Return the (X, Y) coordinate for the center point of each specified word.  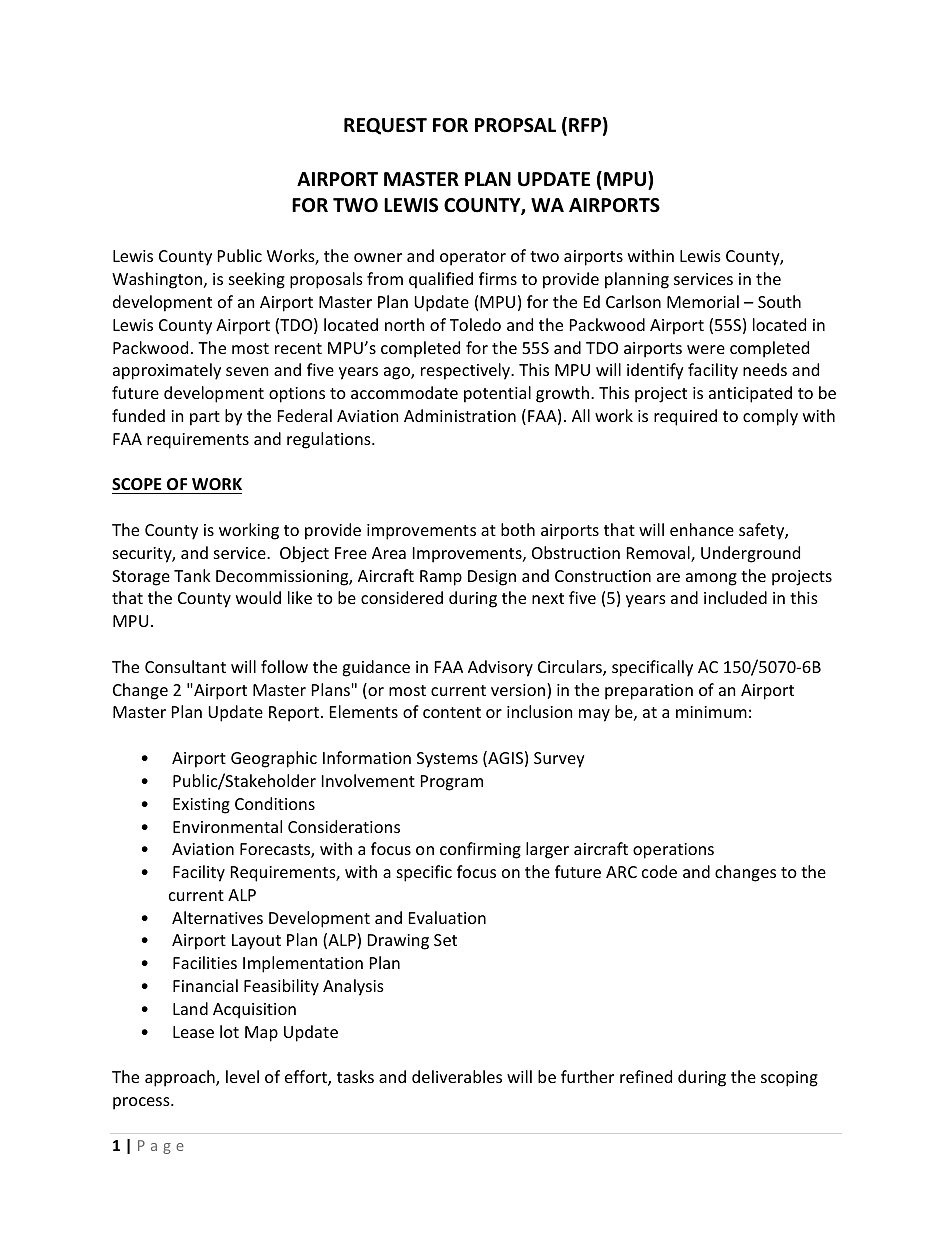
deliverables (457, 1076)
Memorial (703, 301)
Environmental (227, 826)
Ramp (441, 578)
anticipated (750, 394)
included (735, 597)
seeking (257, 280)
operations (673, 851)
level (242, 1076)
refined (646, 1076)
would (258, 597)
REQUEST (385, 126)
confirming (480, 850)
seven (247, 371)
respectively (466, 371)
